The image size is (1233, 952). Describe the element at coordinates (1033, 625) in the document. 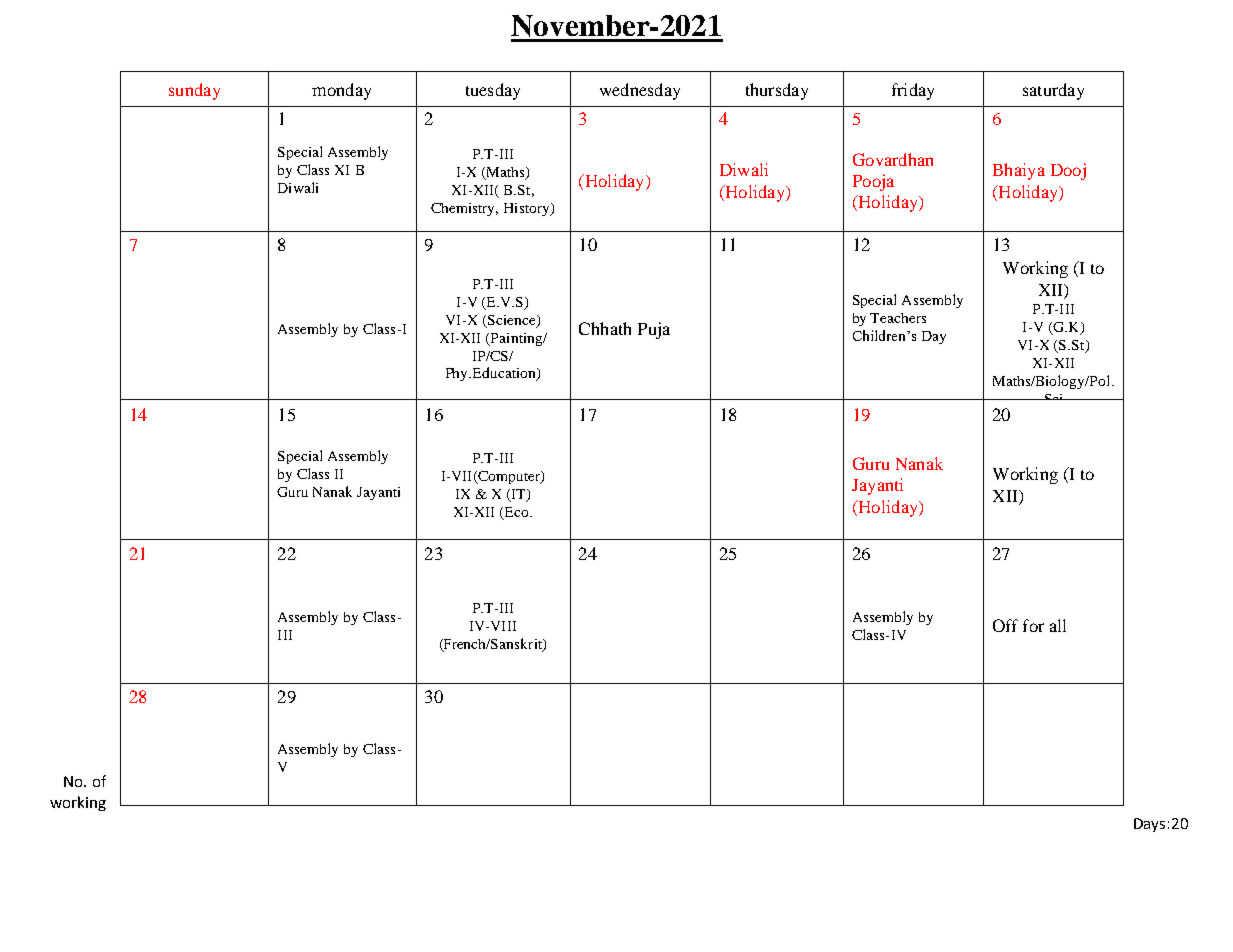

I see `for` at that location.
